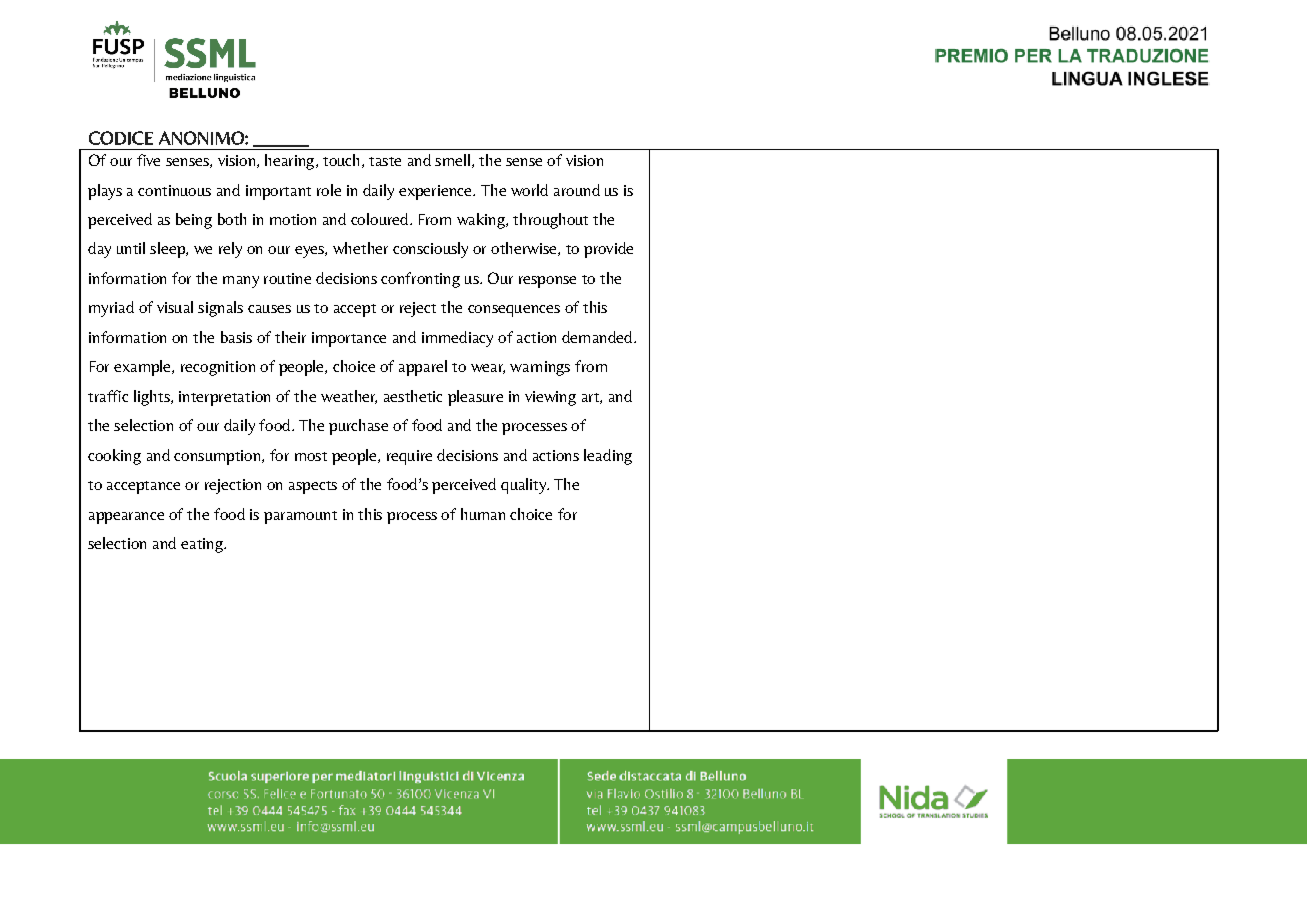 This page has width=1307, height=924. I want to click on visual, so click(175, 307).
